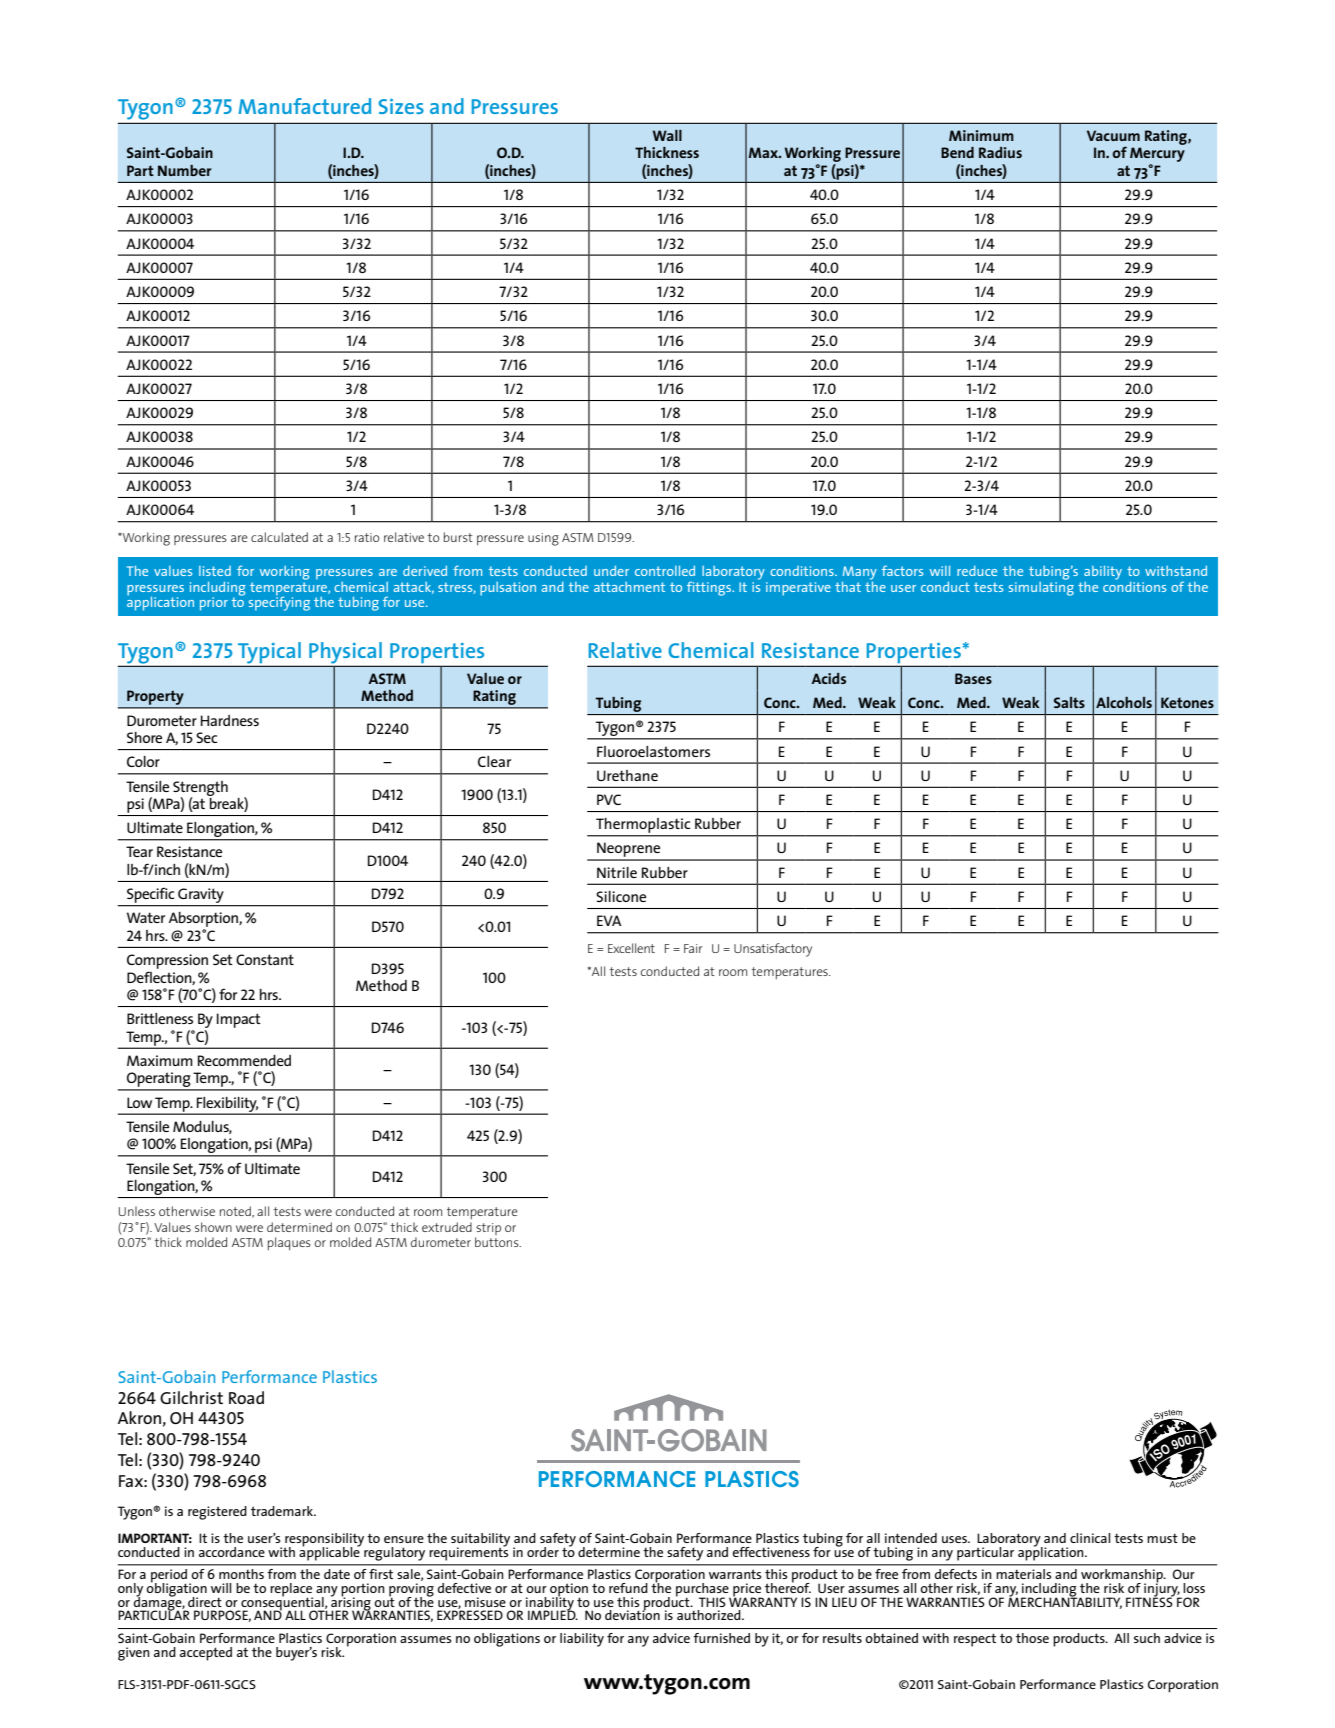  What do you see at coordinates (227, 1105) in the page?
I see `Flexibility` at bounding box center [227, 1105].
